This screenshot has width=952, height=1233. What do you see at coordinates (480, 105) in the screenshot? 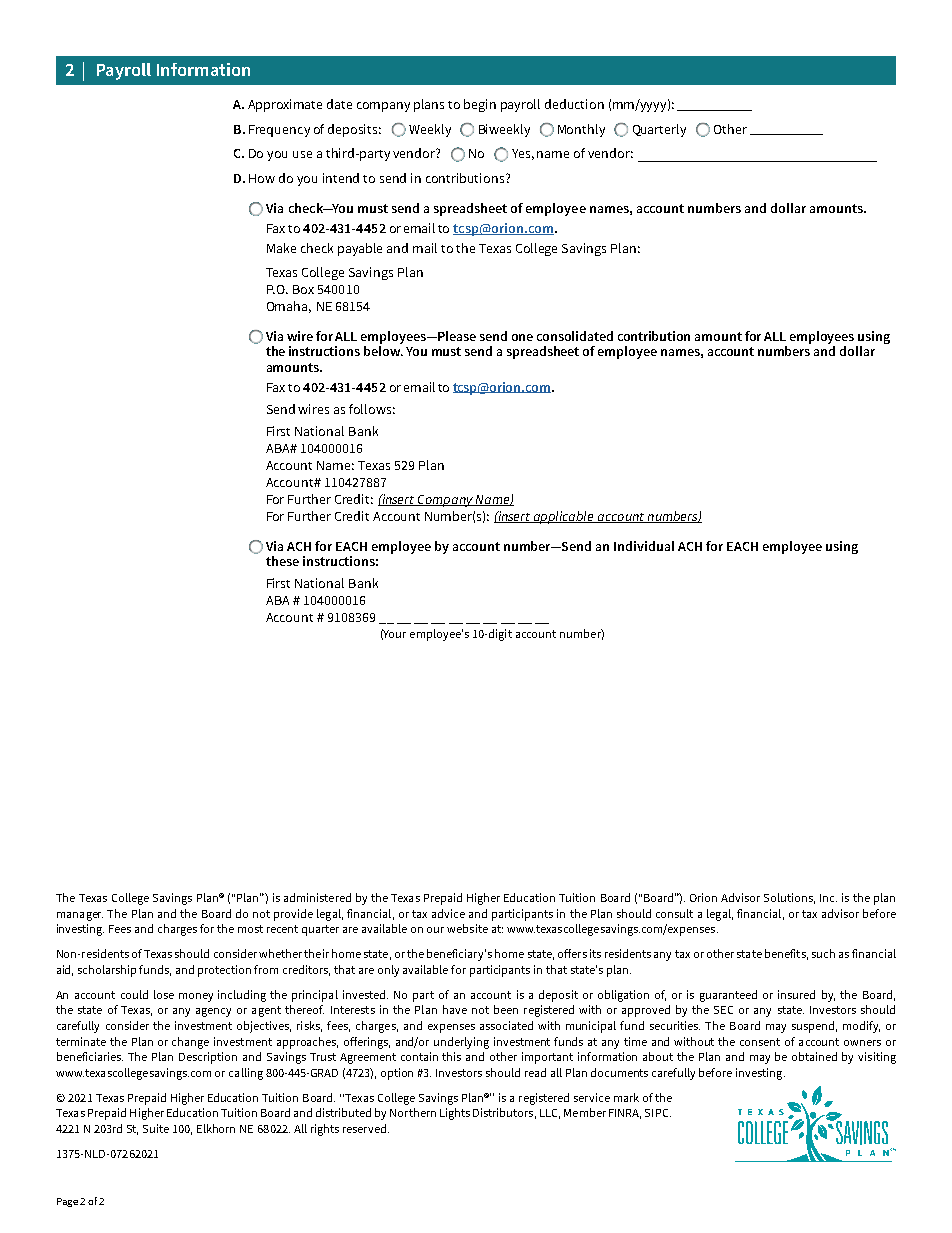
I see `begin` at bounding box center [480, 105].
